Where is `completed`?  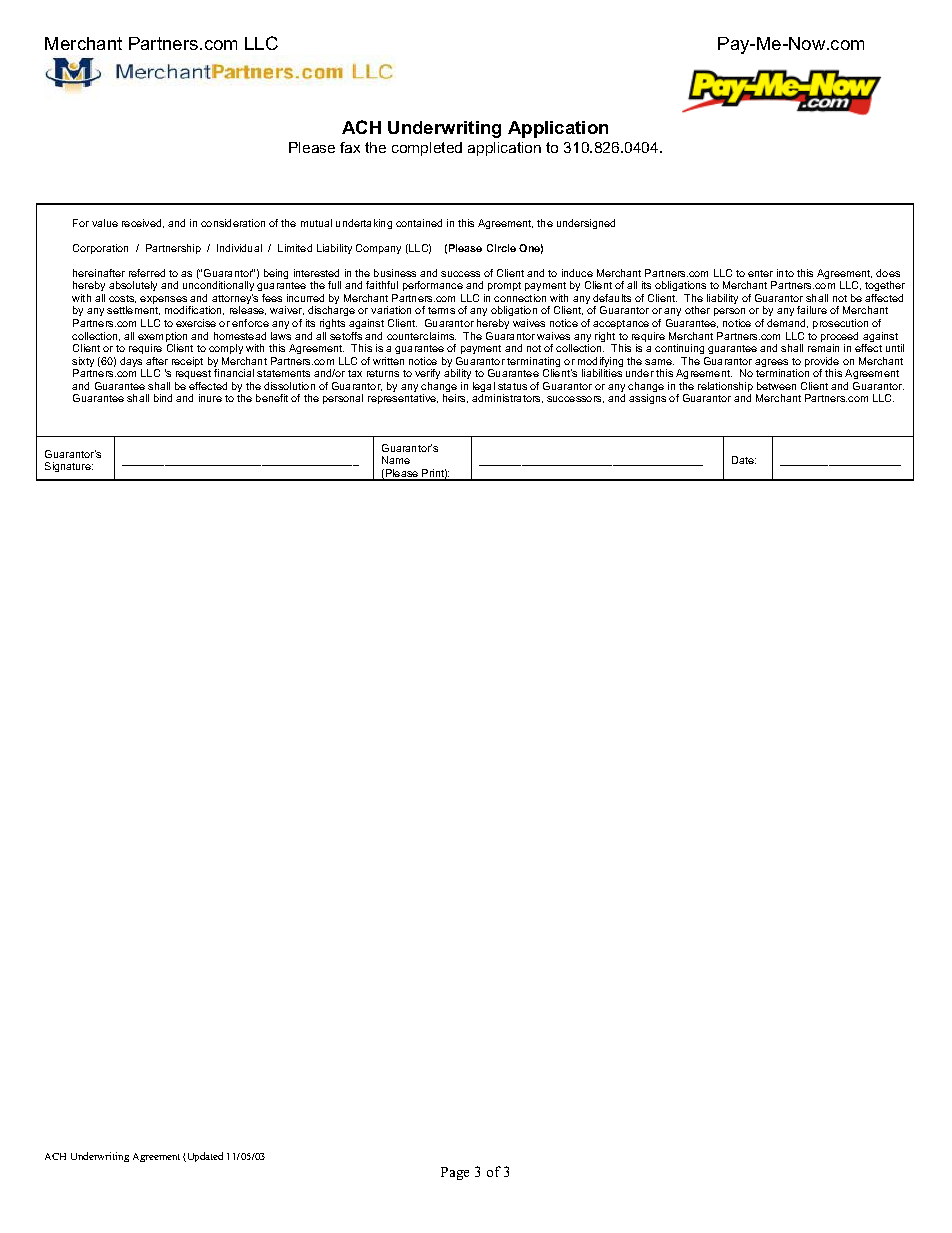
completed is located at coordinates (427, 149).
